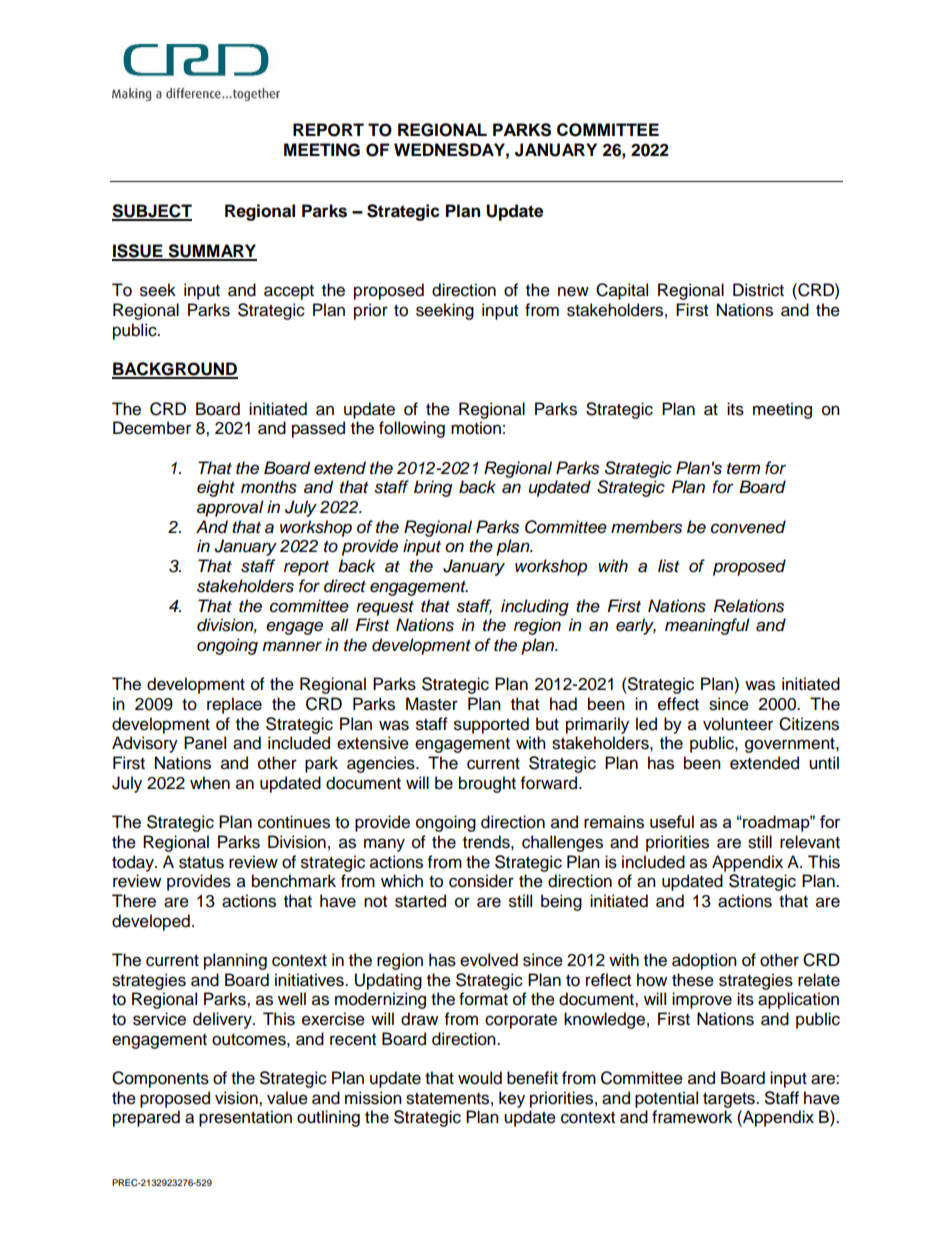 The width and height of the screenshot is (952, 1233). What do you see at coordinates (481, 881) in the screenshot?
I see `consider` at bounding box center [481, 881].
